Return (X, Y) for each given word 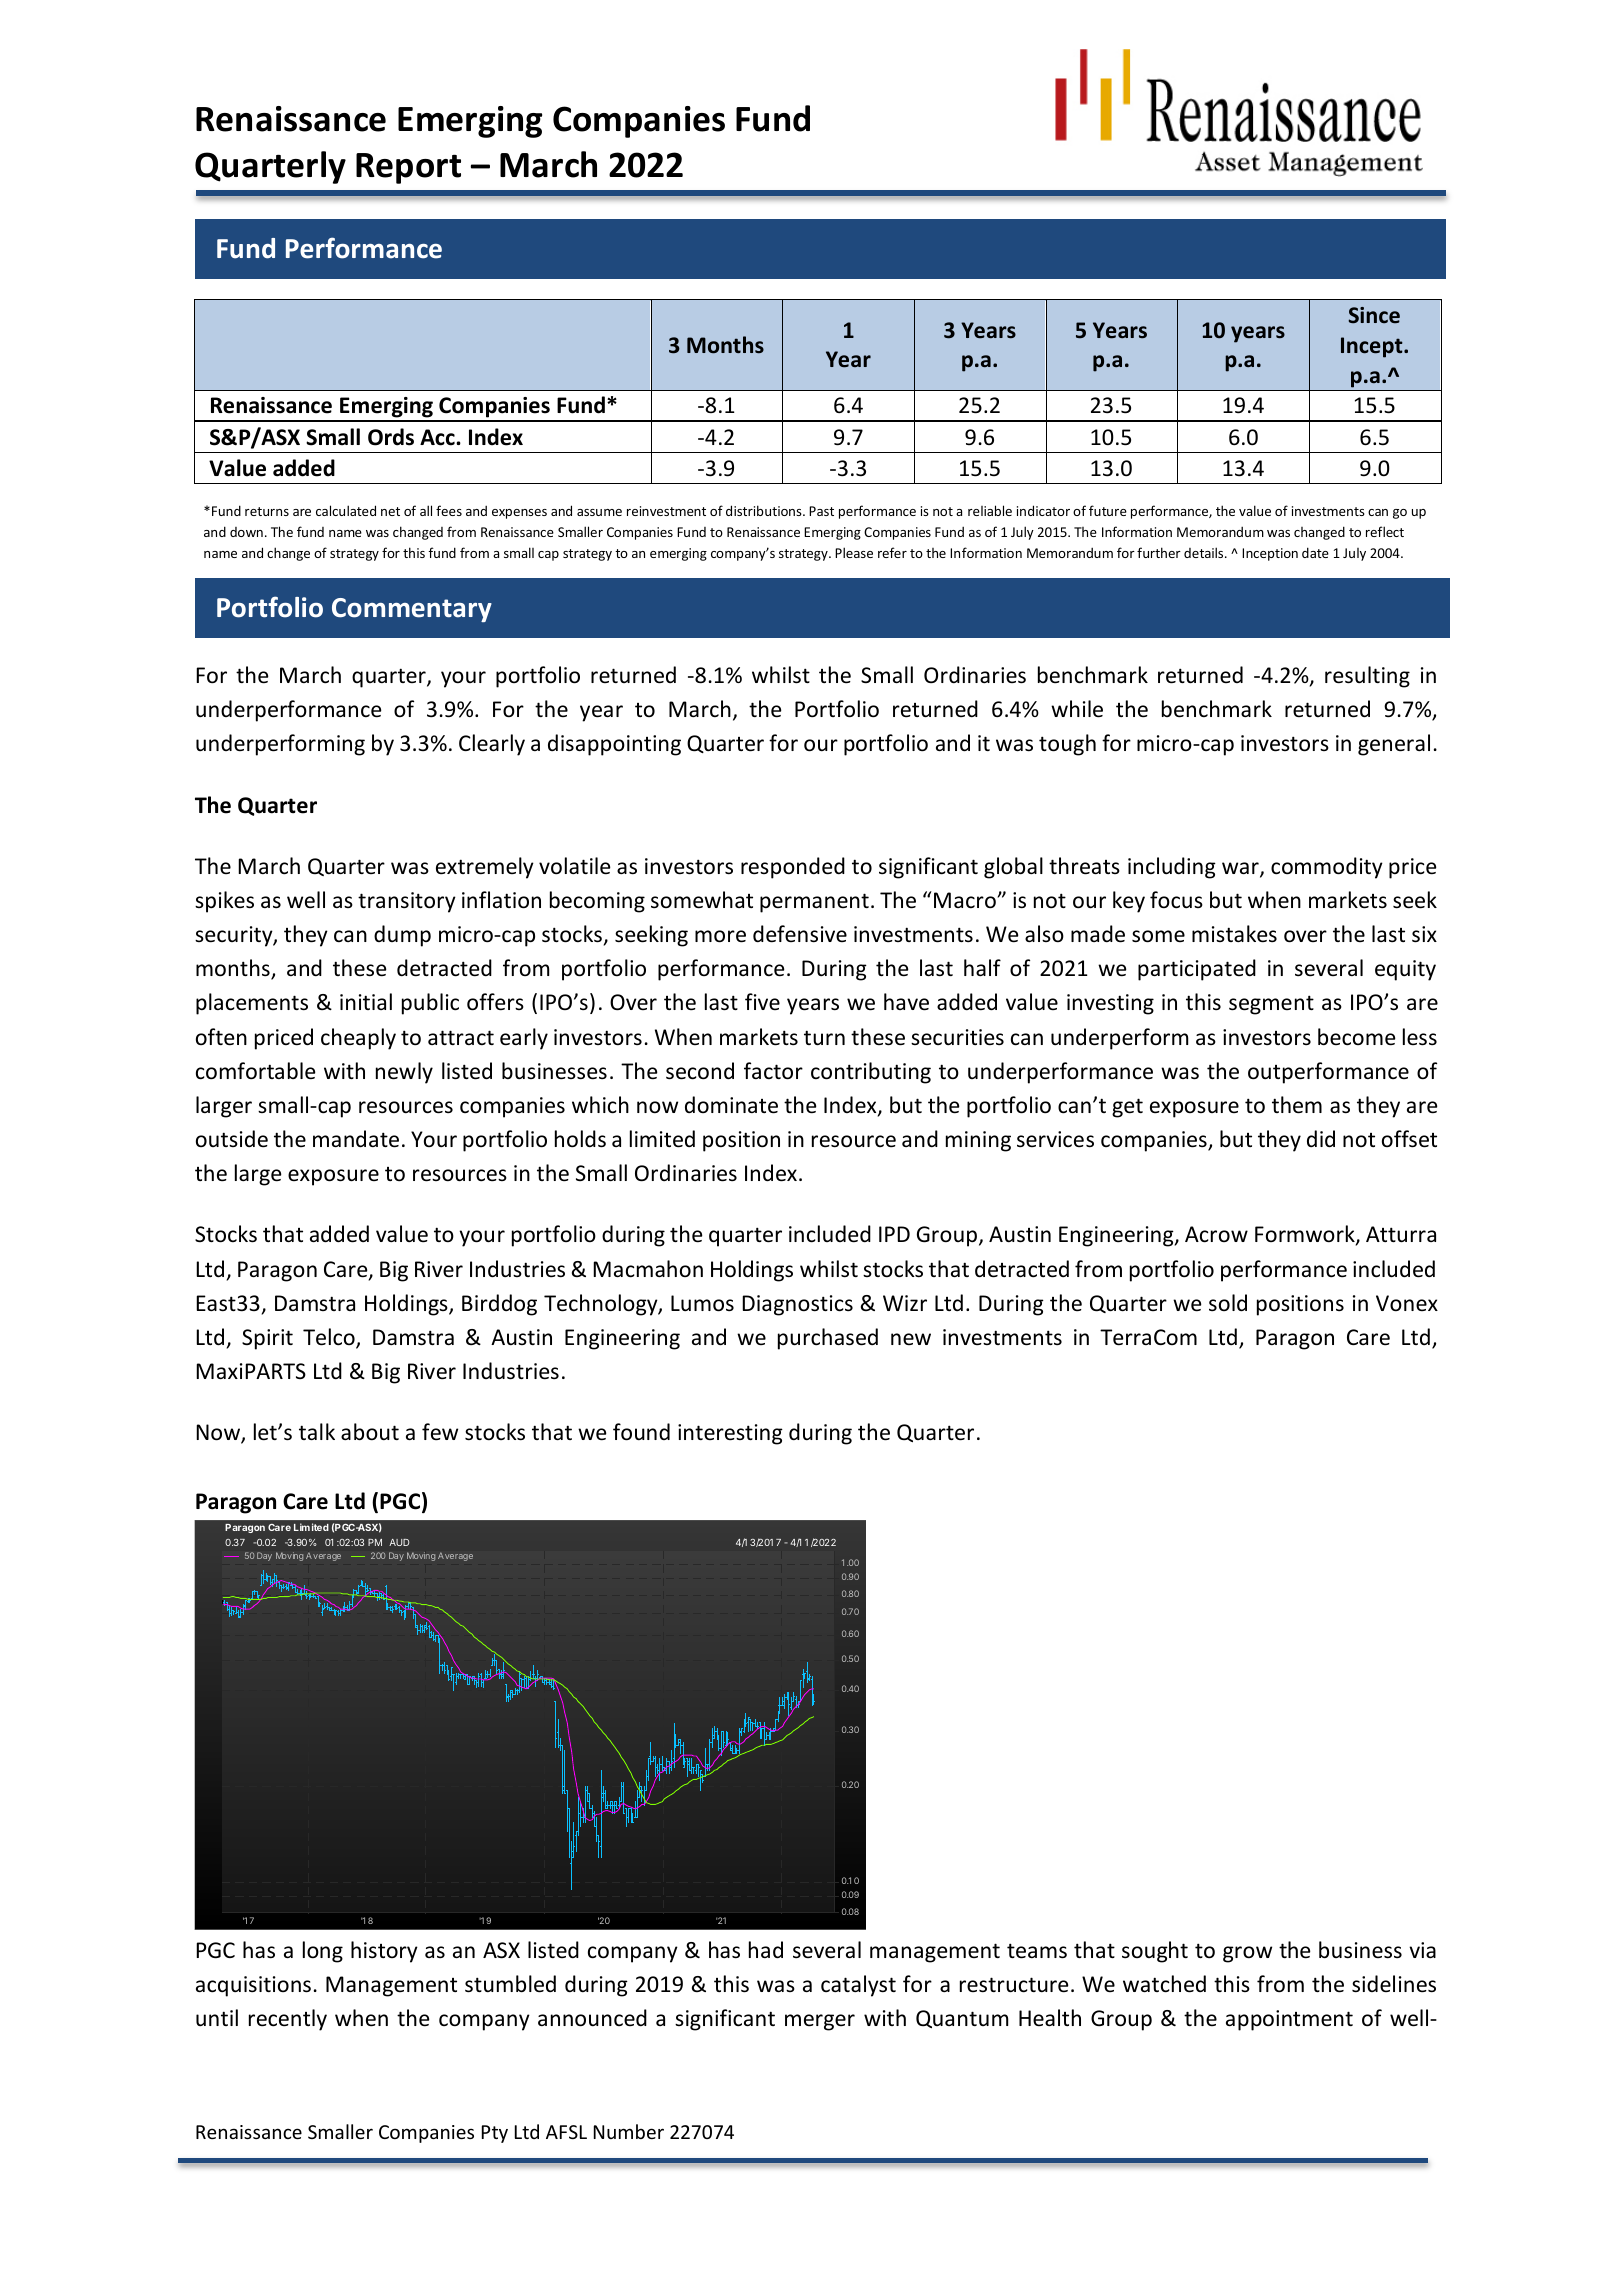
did (1321, 1139)
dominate (731, 1105)
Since (1374, 315)
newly (404, 1073)
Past (821, 511)
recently (288, 2020)
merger (820, 2022)
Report (408, 168)
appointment (1289, 2020)
